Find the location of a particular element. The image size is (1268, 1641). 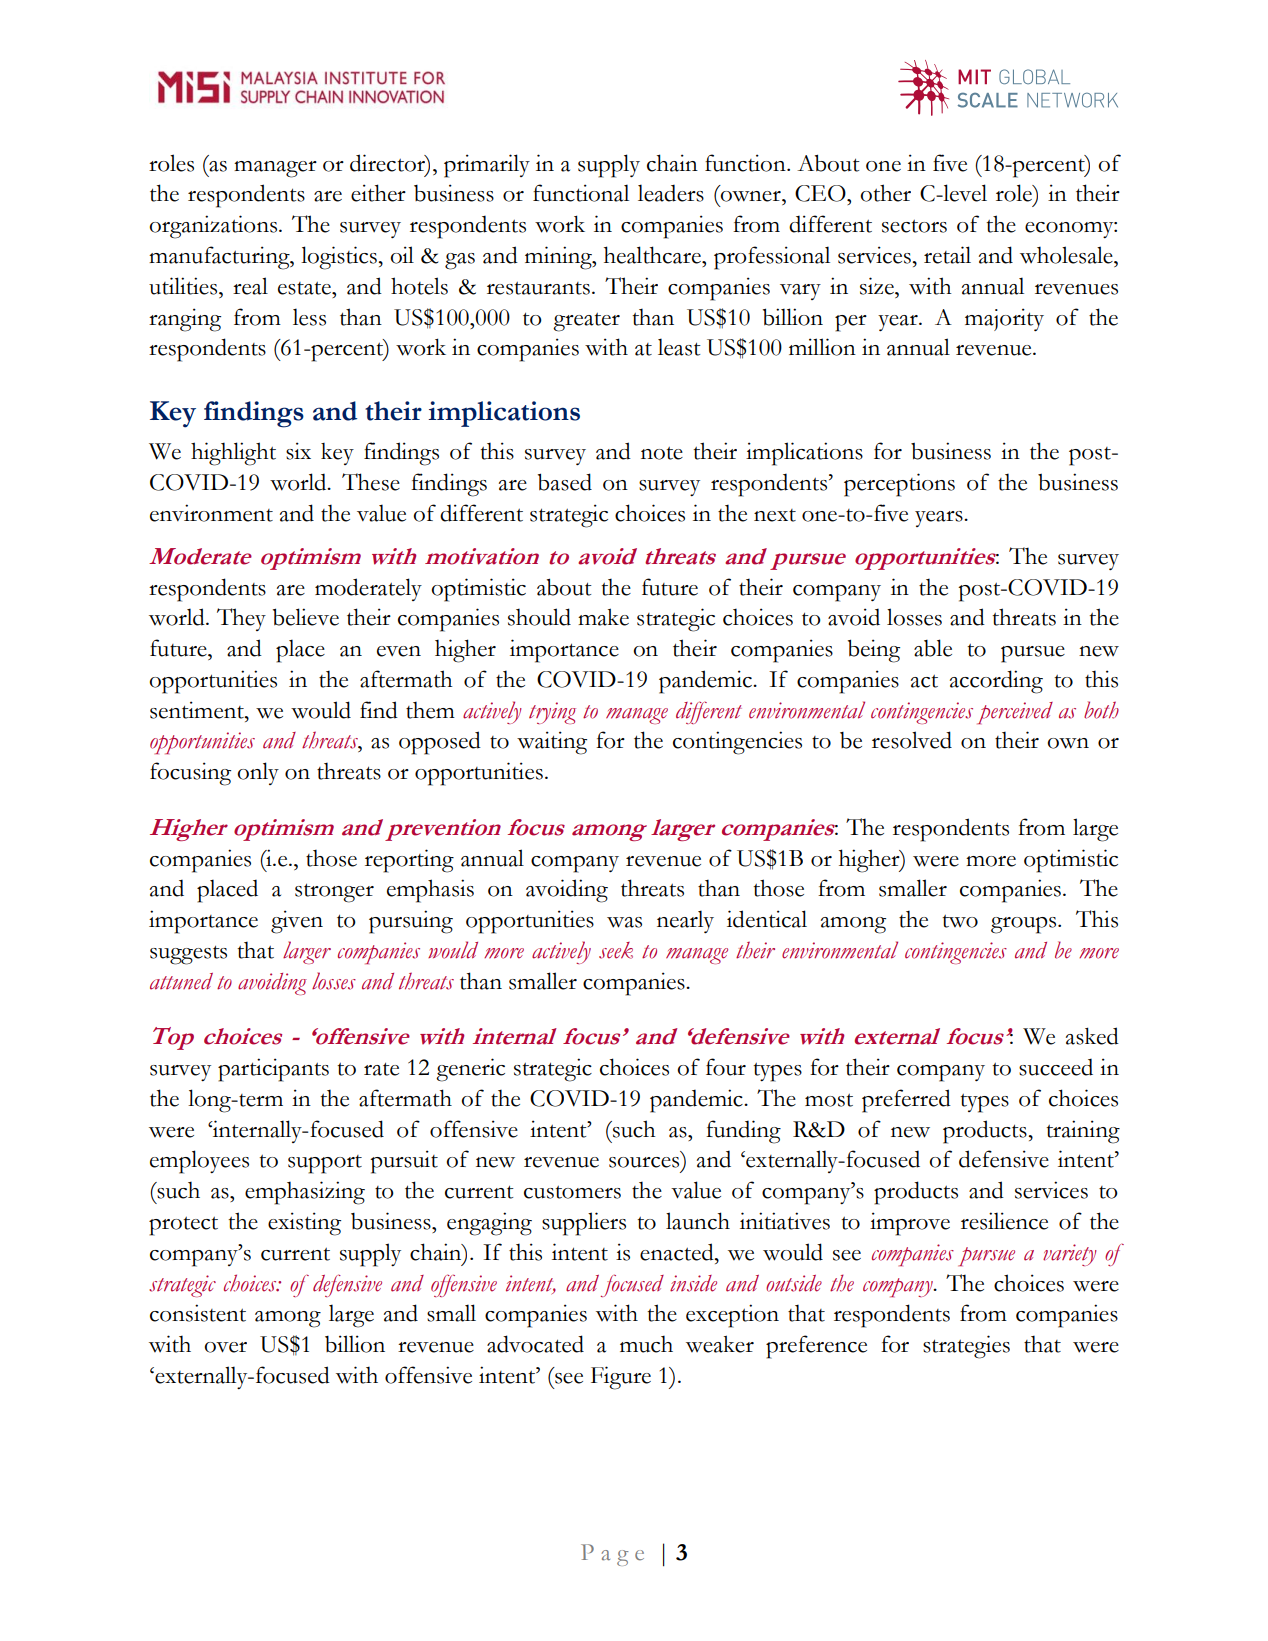

make is located at coordinates (603, 617).
